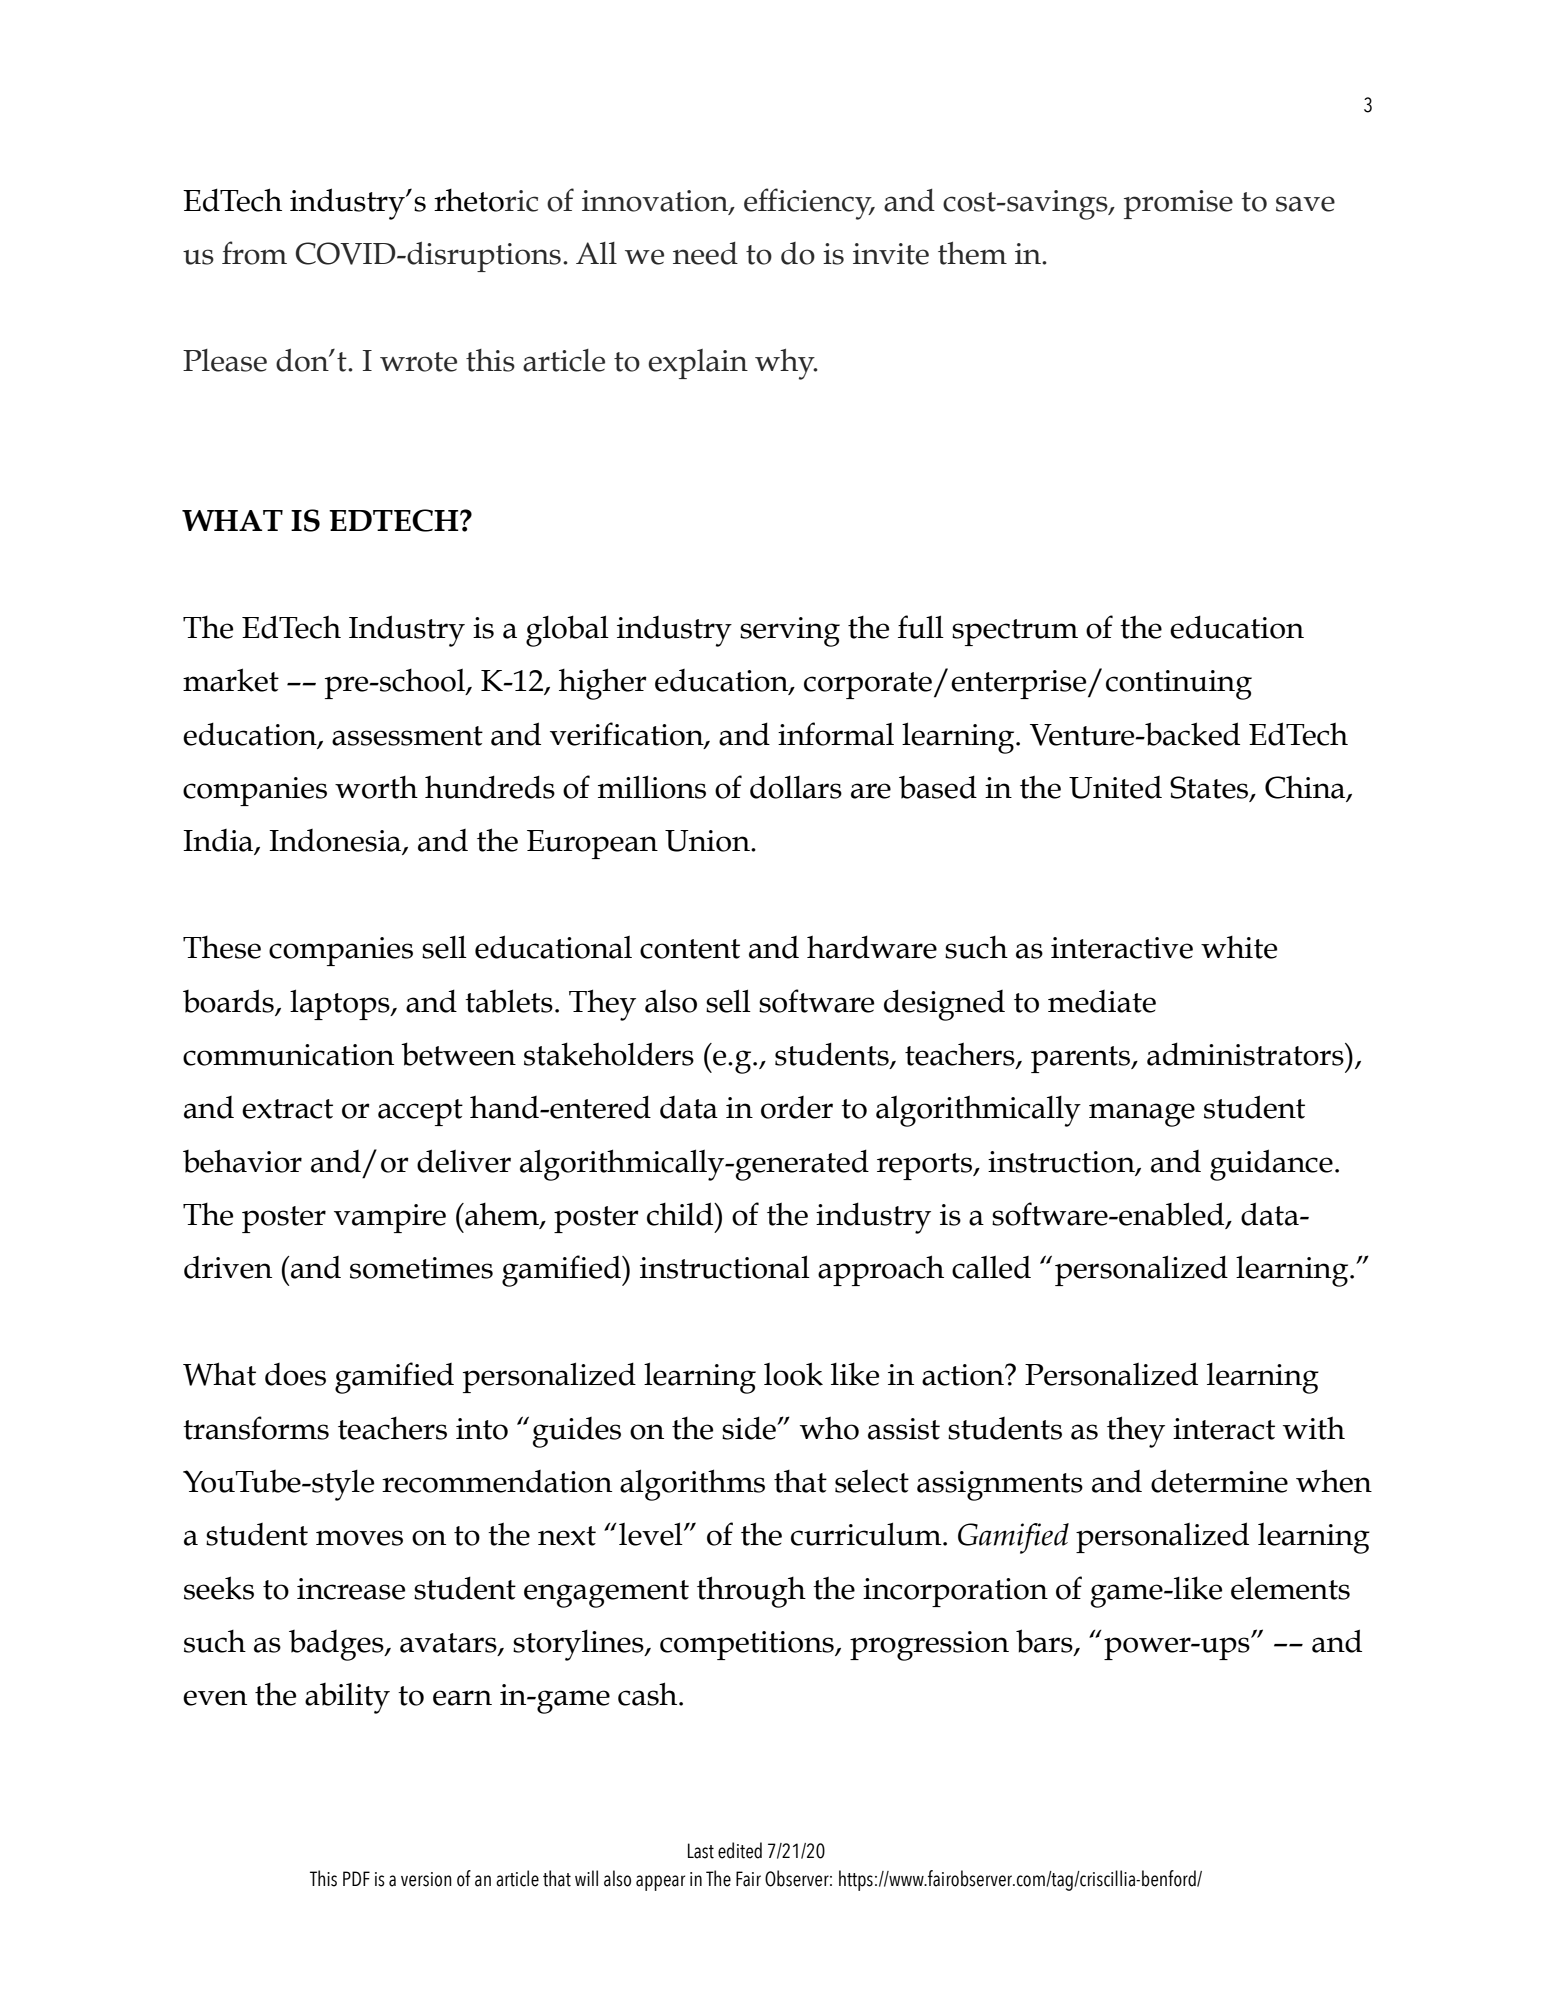 The image size is (1556, 2013). What do you see at coordinates (341, 1004) in the page?
I see `laptops` at bounding box center [341, 1004].
